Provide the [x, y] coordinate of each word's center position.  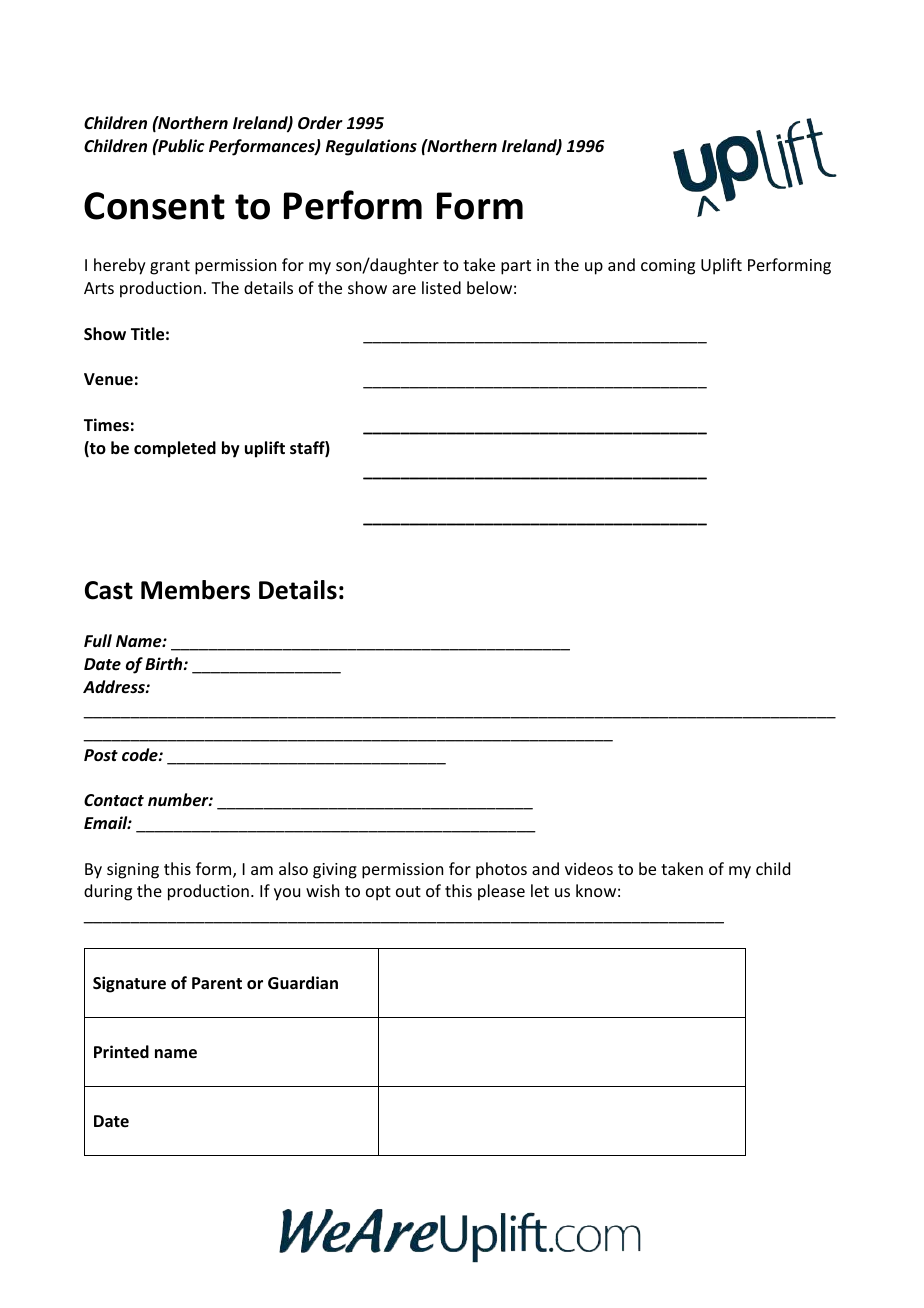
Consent [154, 206]
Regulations [371, 147]
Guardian [303, 983]
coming [668, 267]
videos [589, 868]
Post [101, 755]
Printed [121, 1052]
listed [441, 287]
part [516, 267]
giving [335, 871]
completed [175, 449]
